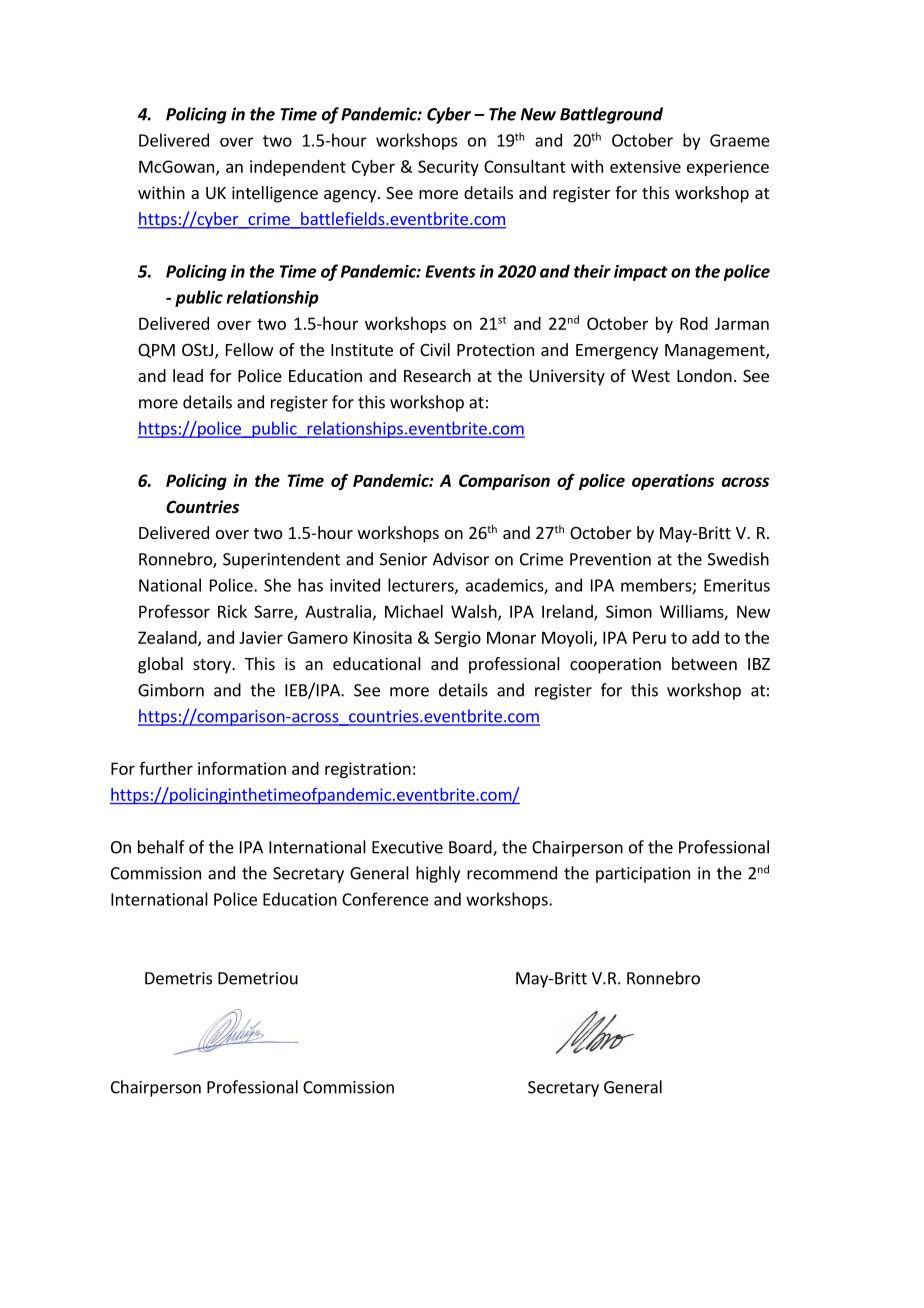 Image resolution: width=924 pixels, height=1308 pixels. Describe the element at coordinates (281, 560) in the image. I see `Superintendent` at that location.
